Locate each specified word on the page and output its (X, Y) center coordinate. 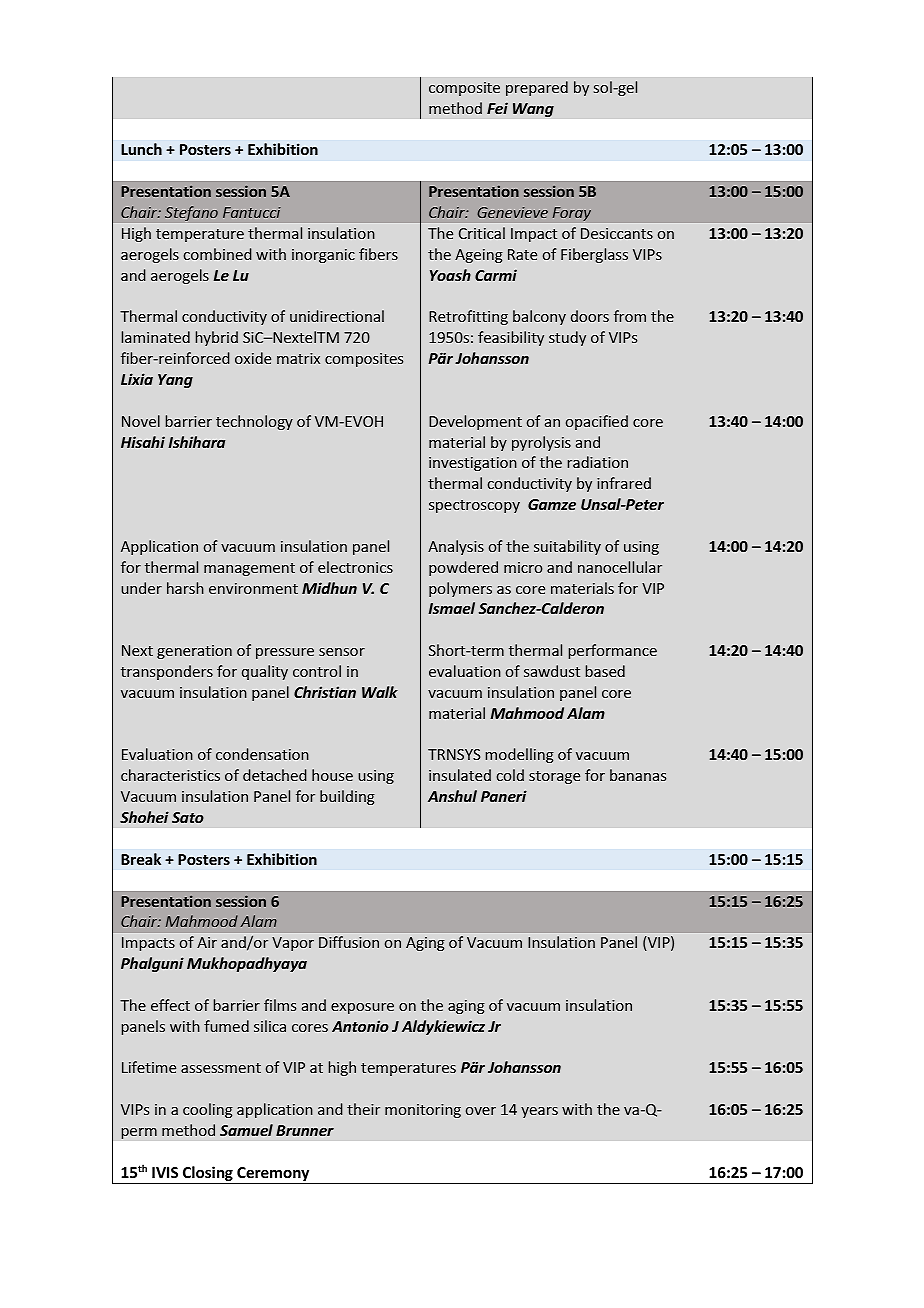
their (363, 1109)
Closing (208, 1175)
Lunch (141, 149)
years (539, 1112)
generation (194, 652)
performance (613, 651)
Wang (533, 110)
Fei (497, 108)
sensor (342, 652)
